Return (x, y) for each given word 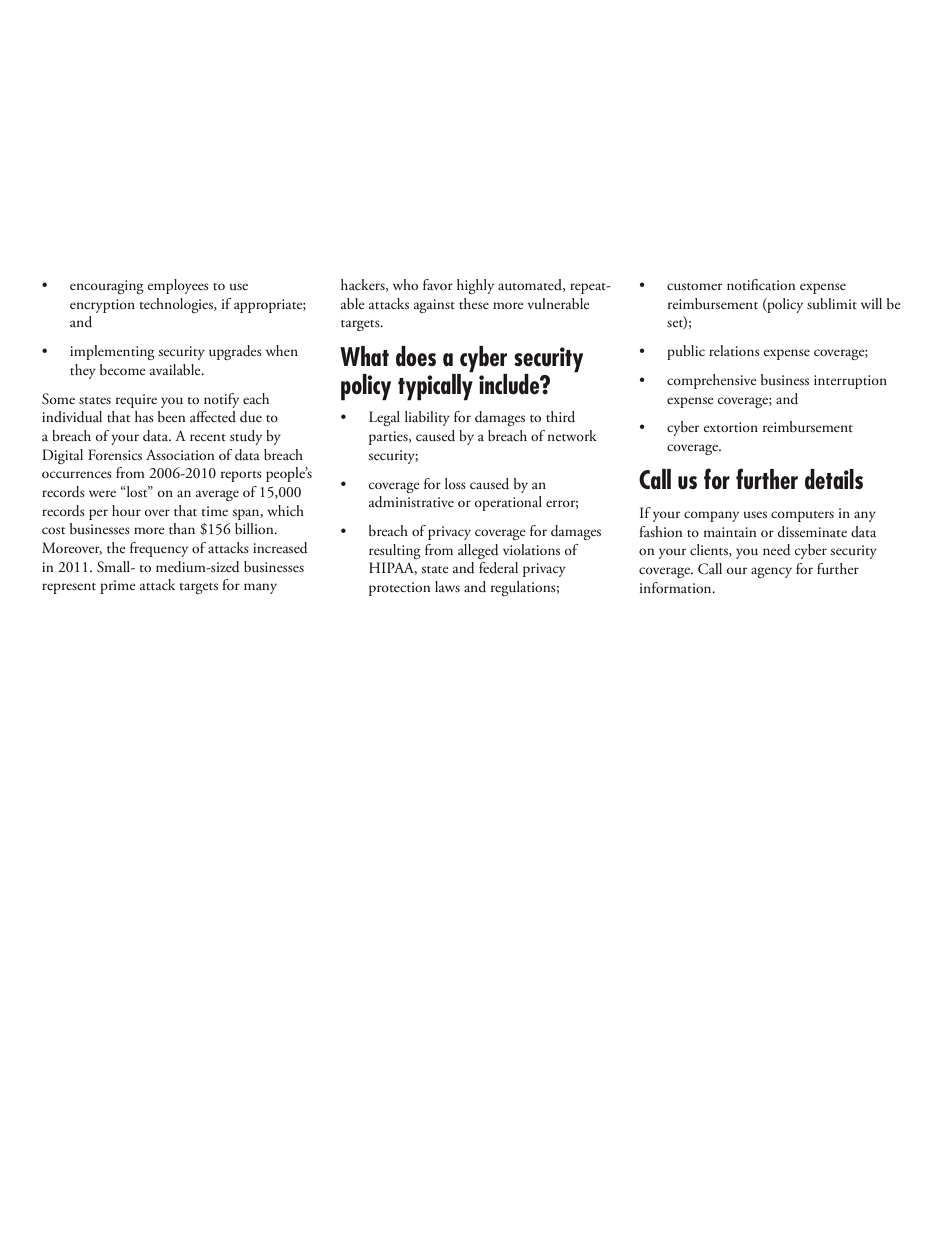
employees (178, 286)
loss (455, 483)
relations (734, 350)
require (136, 401)
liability (427, 418)
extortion (731, 427)
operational (508, 503)
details (834, 479)
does (416, 356)
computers (802, 516)
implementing (112, 352)
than (182, 528)
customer (694, 286)
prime (118, 587)
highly (475, 286)
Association (180, 454)
